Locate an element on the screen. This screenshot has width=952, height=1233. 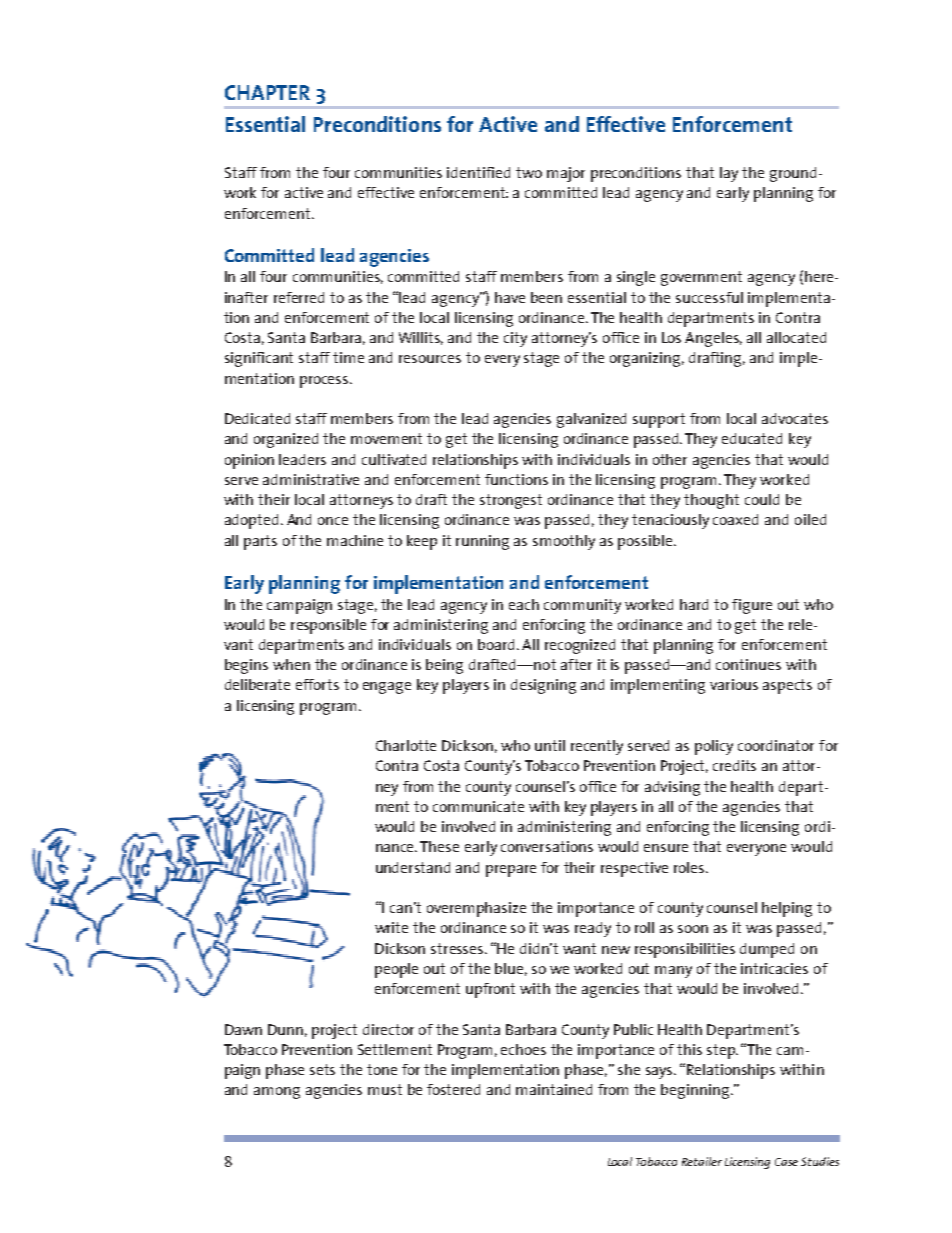
write is located at coordinates (391, 927).
